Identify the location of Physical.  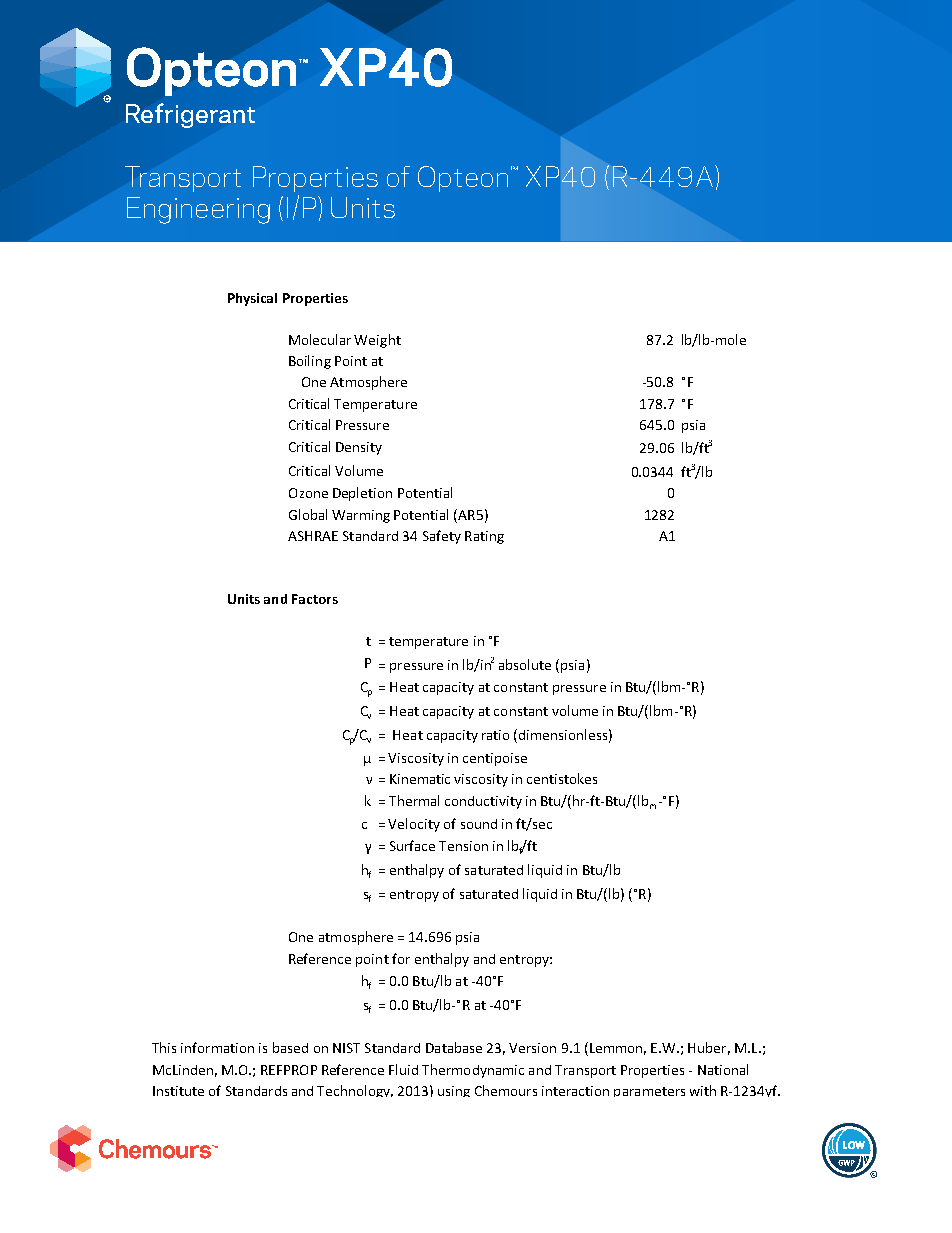
(252, 299).
